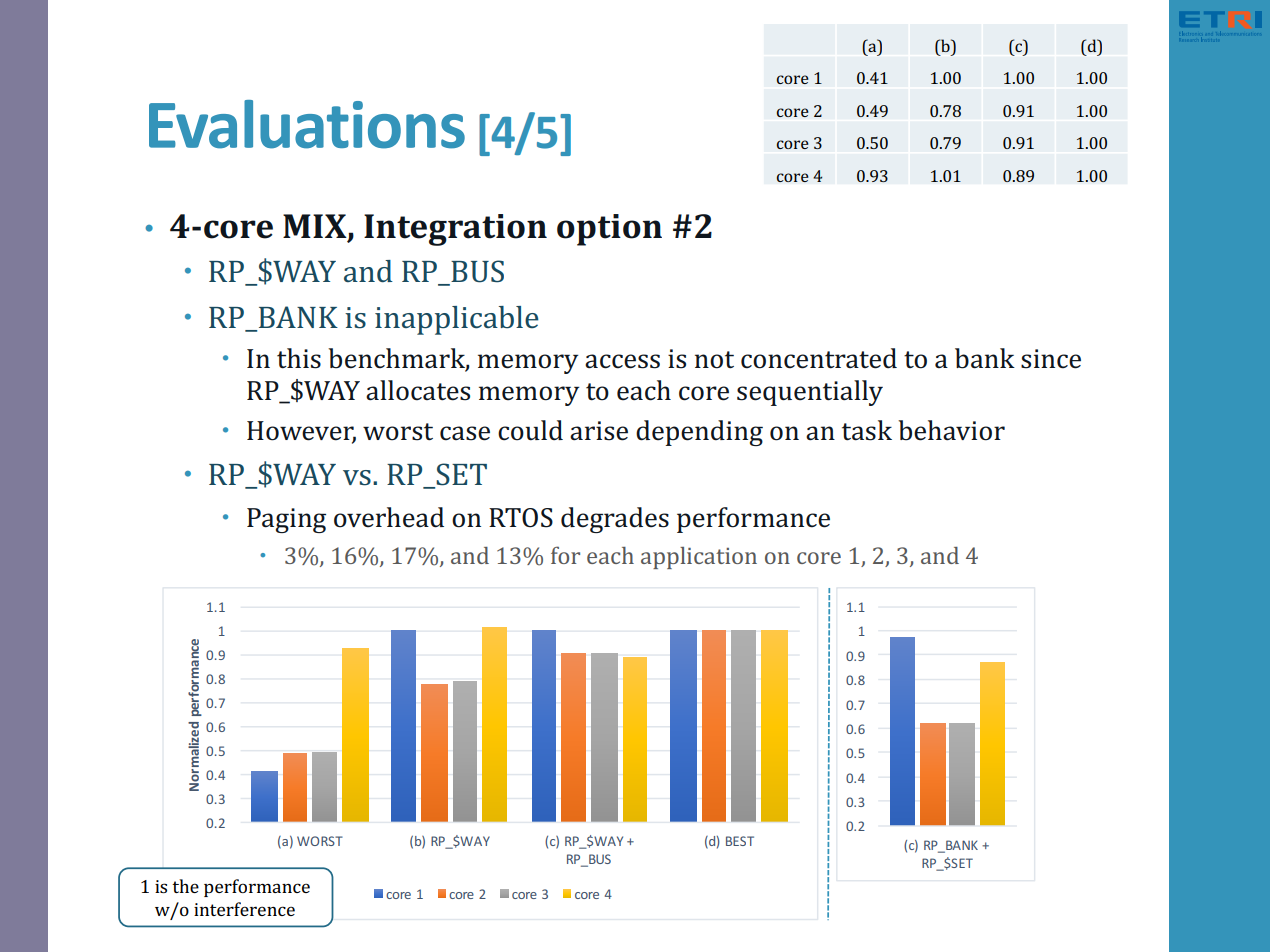  I want to click on behavior, so click(951, 430).
